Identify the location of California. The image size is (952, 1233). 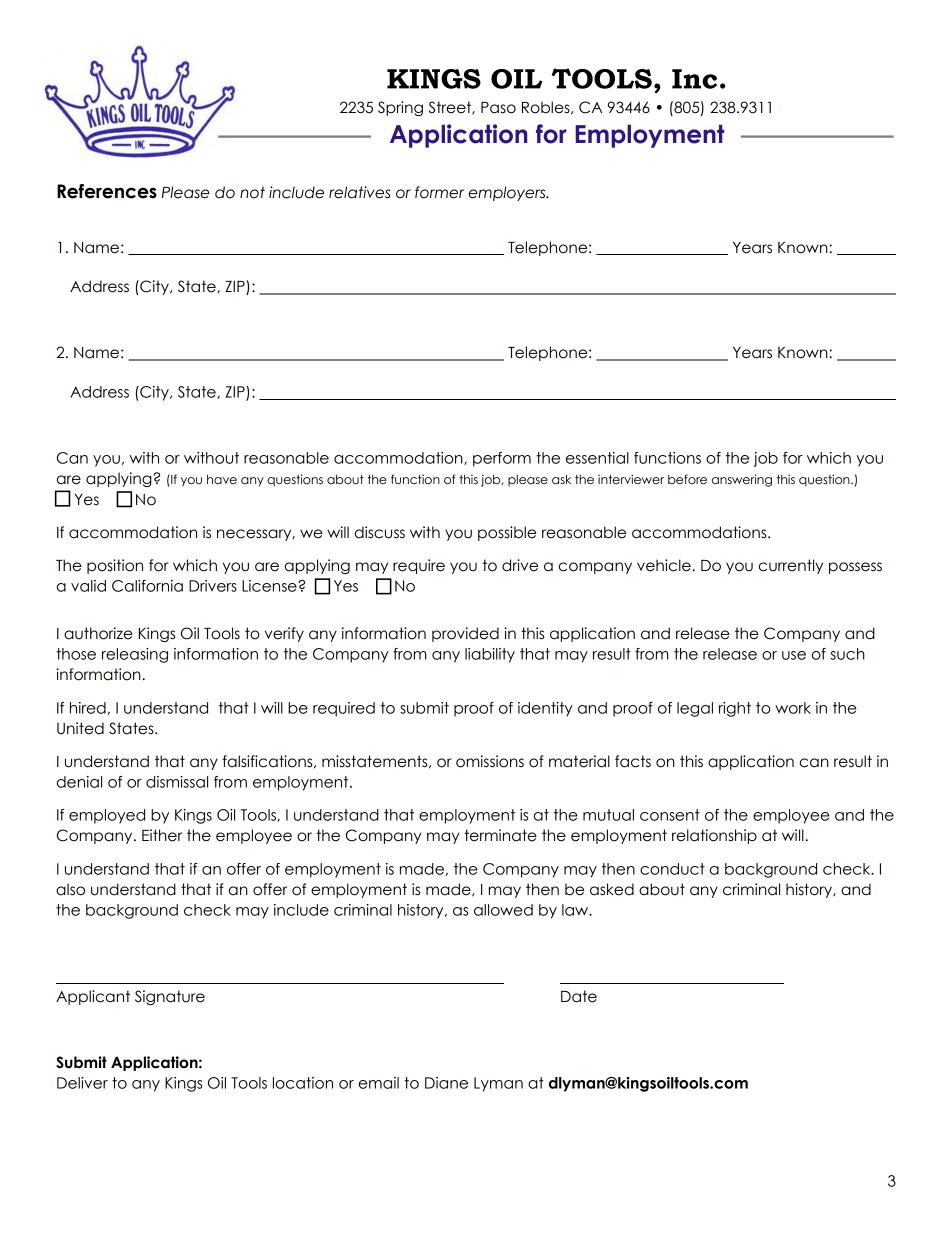
(147, 586).
